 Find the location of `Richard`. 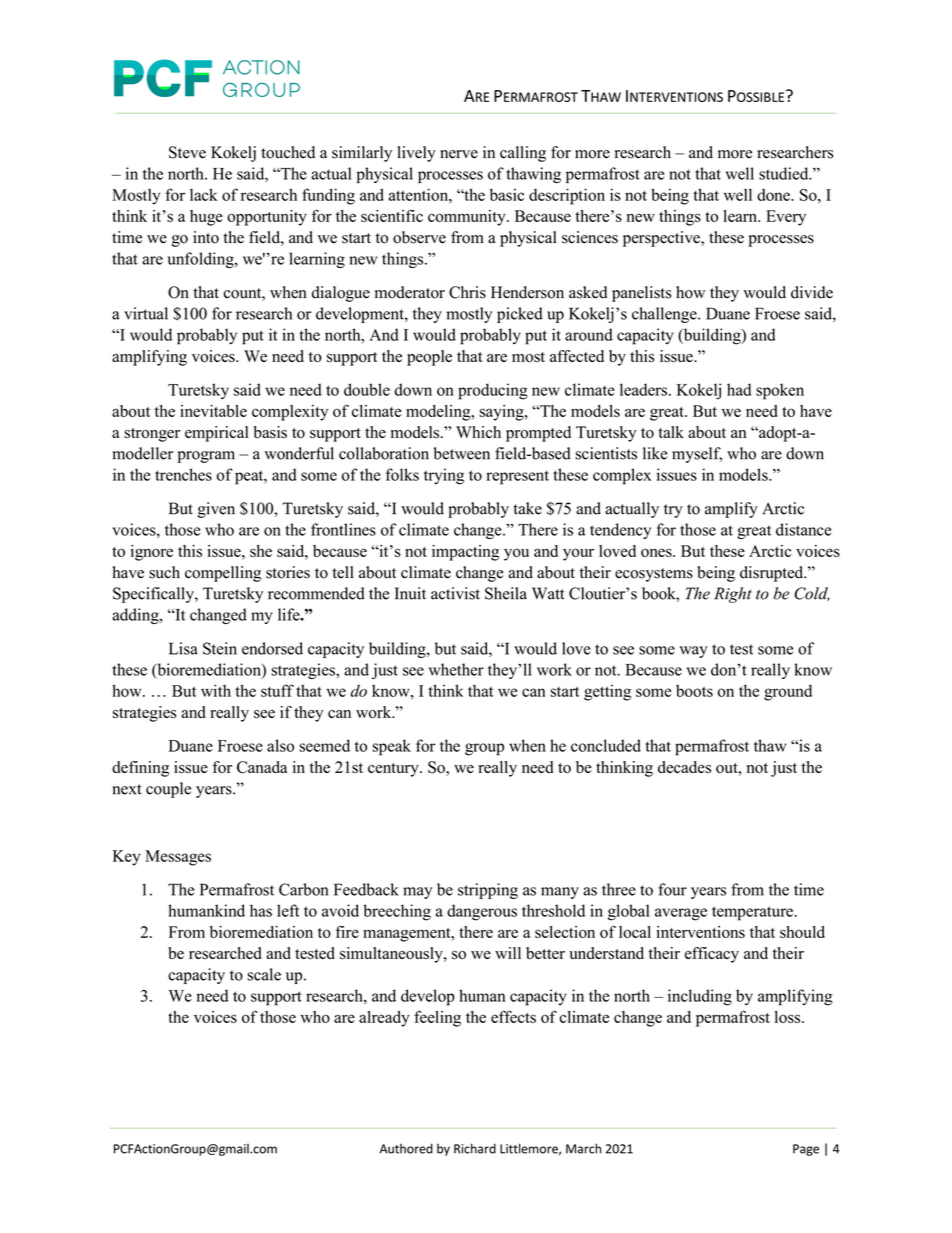

Richard is located at coordinates (475, 1148).
